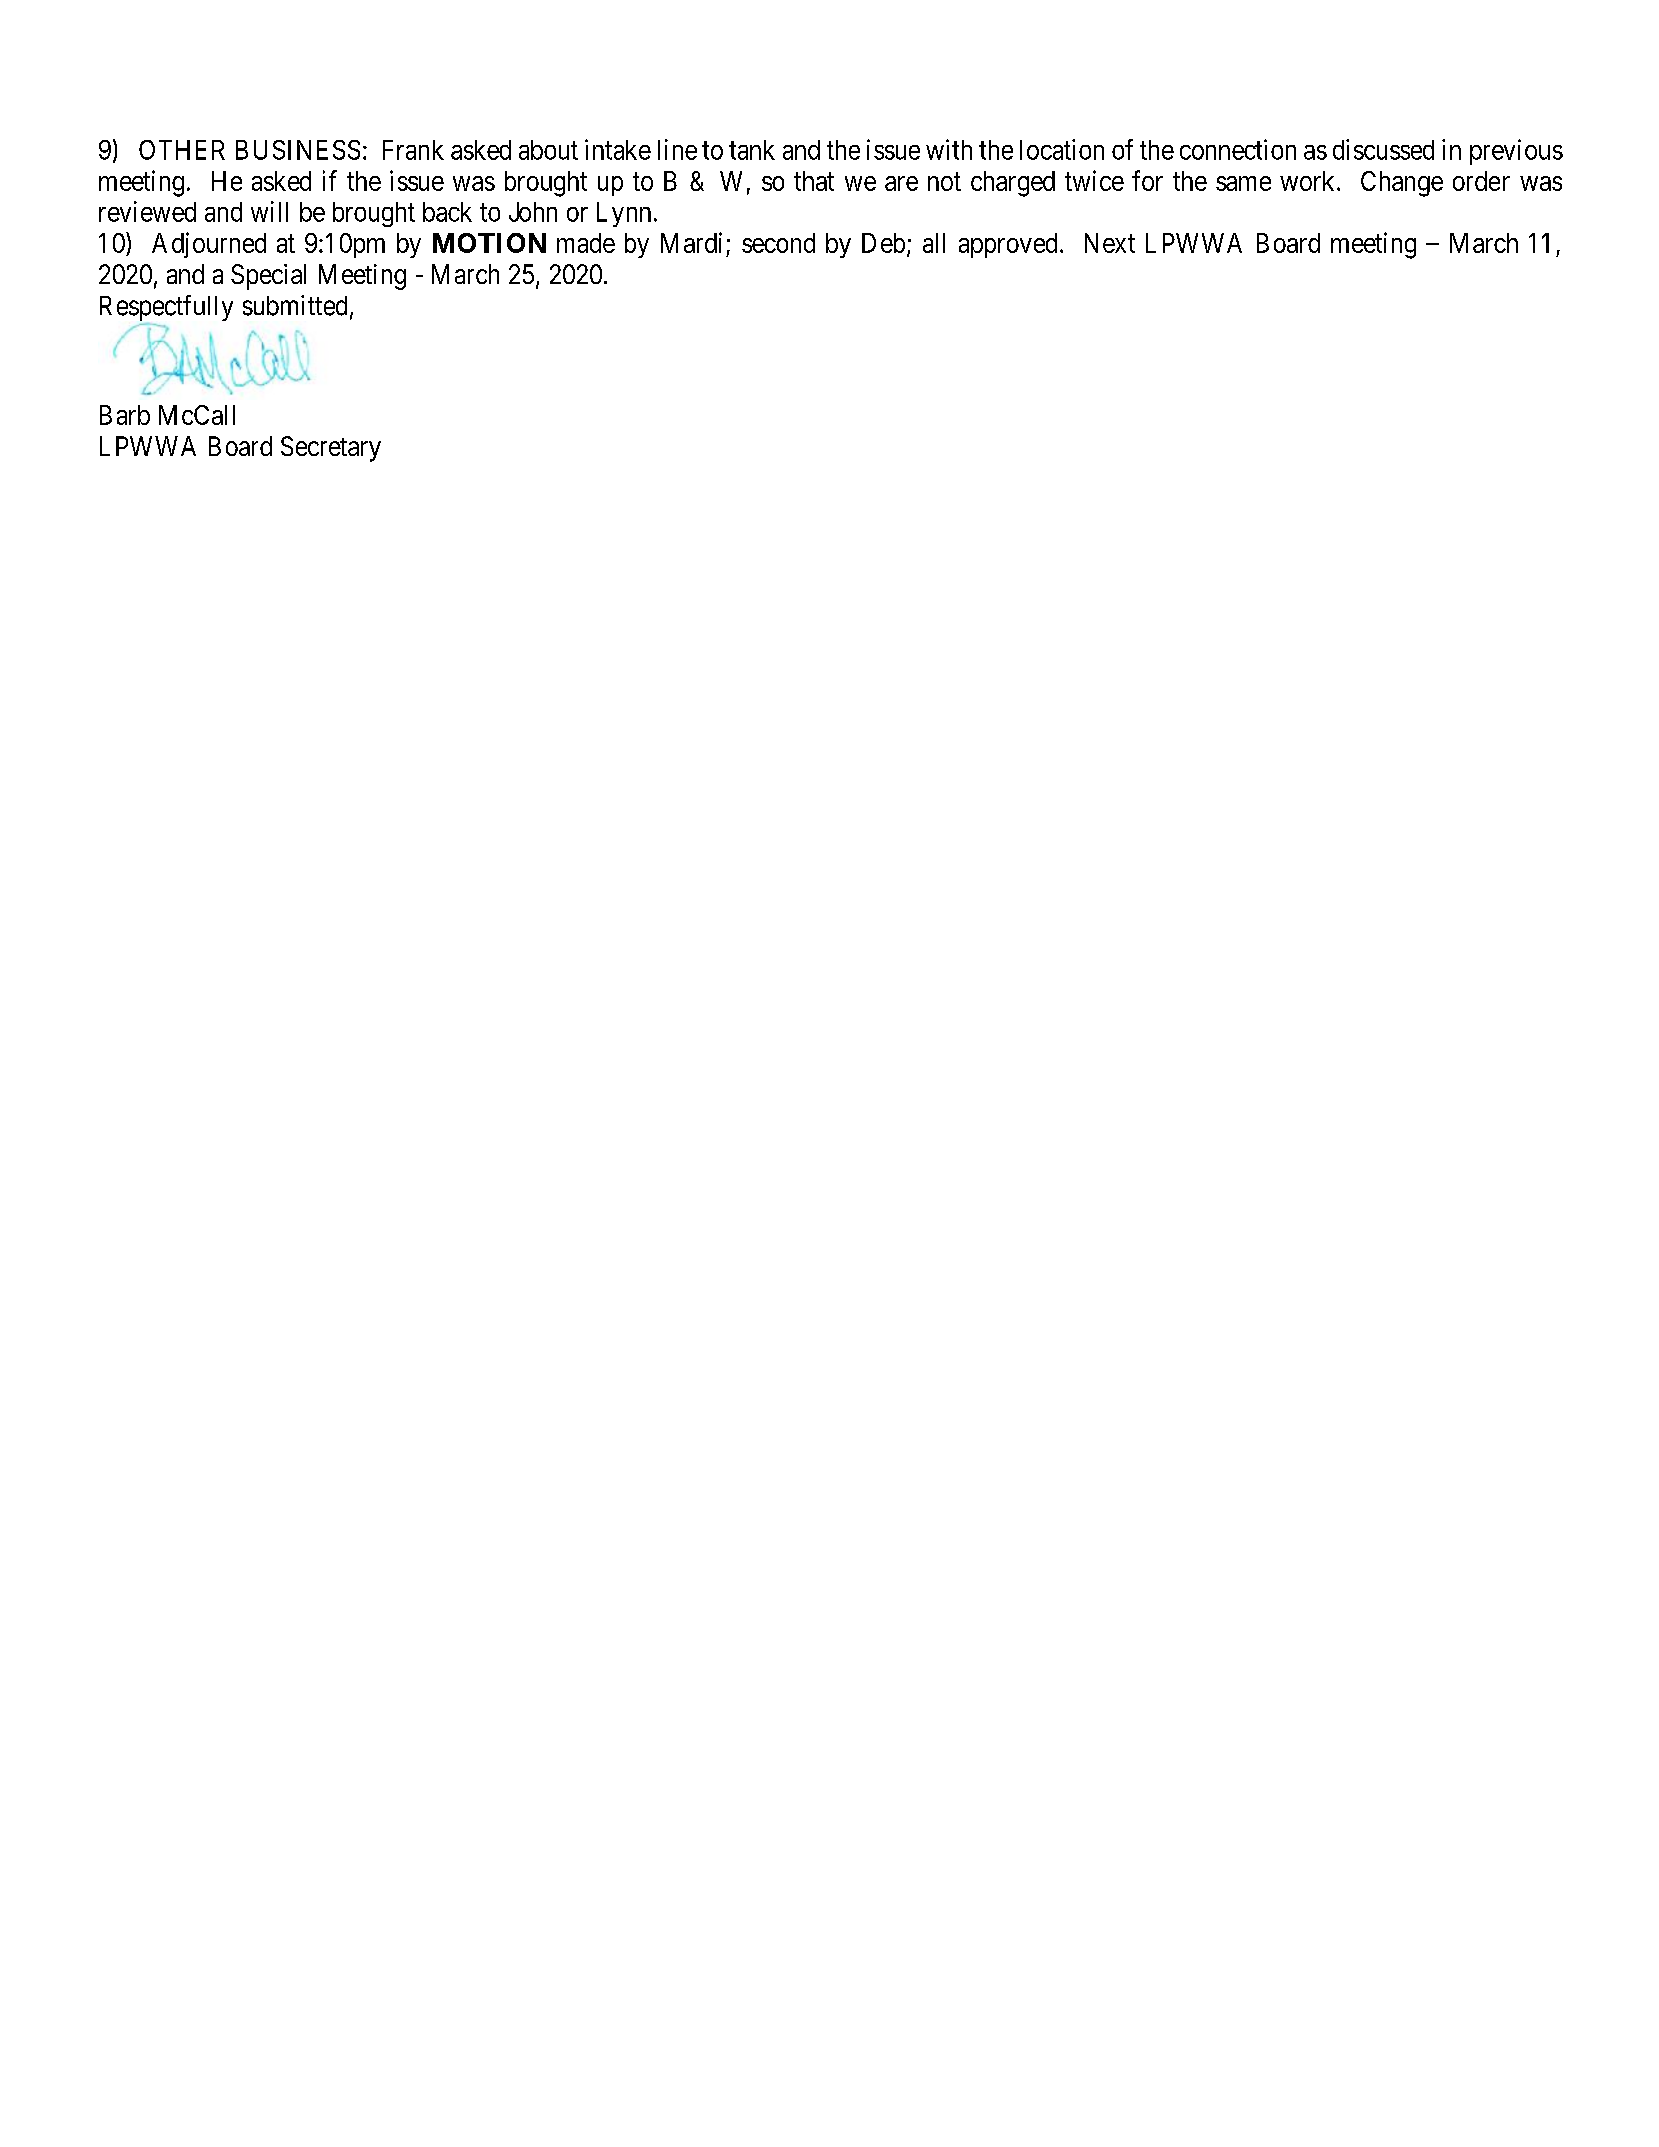 The height and width of the screenshot is (2147, 1659). Describe the element at coordinates (1383, 149) in the screenshot. I see `discussed` at that location.
